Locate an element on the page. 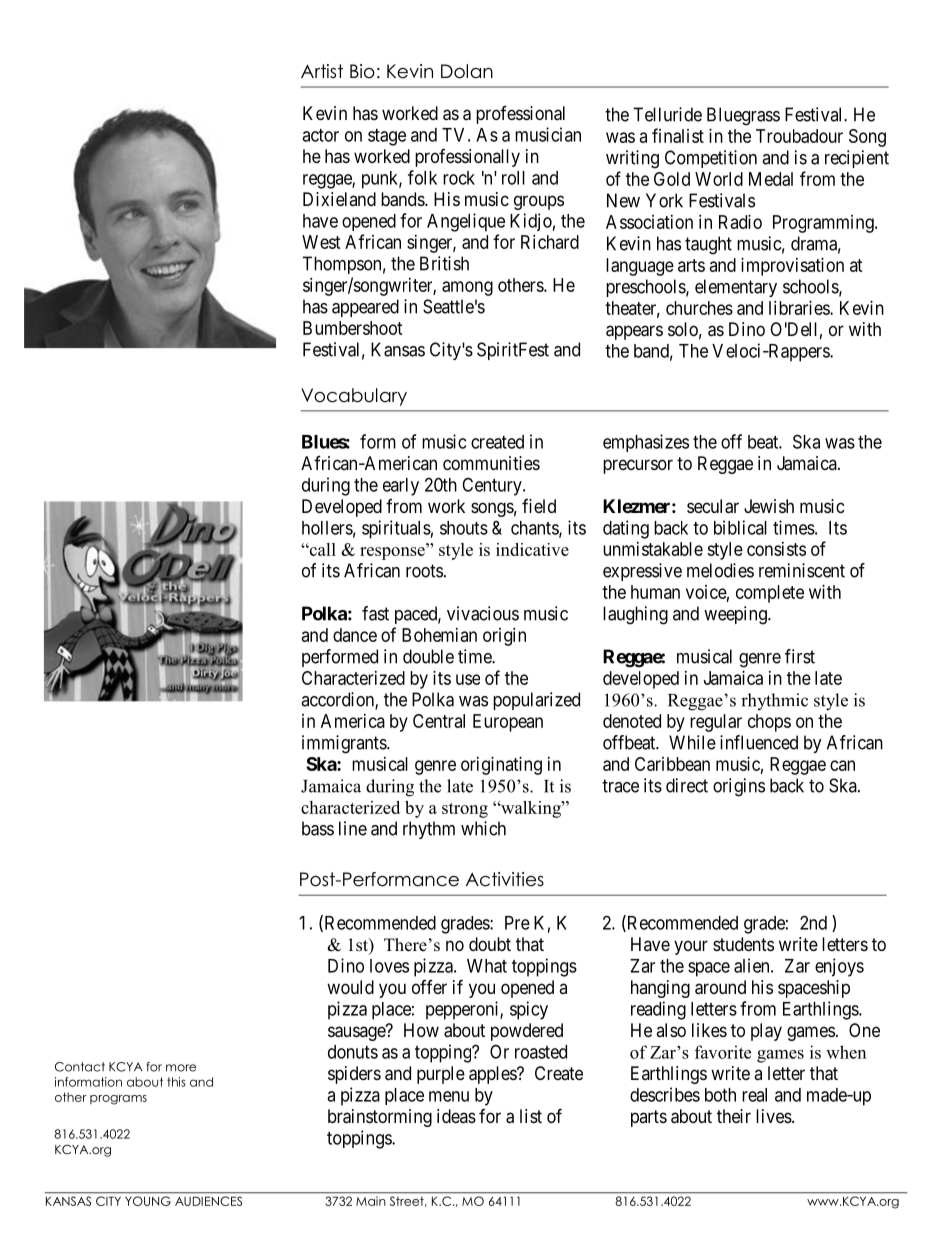 The image size is (952, 1233). ideas is located at coordinates (456, 1116).
